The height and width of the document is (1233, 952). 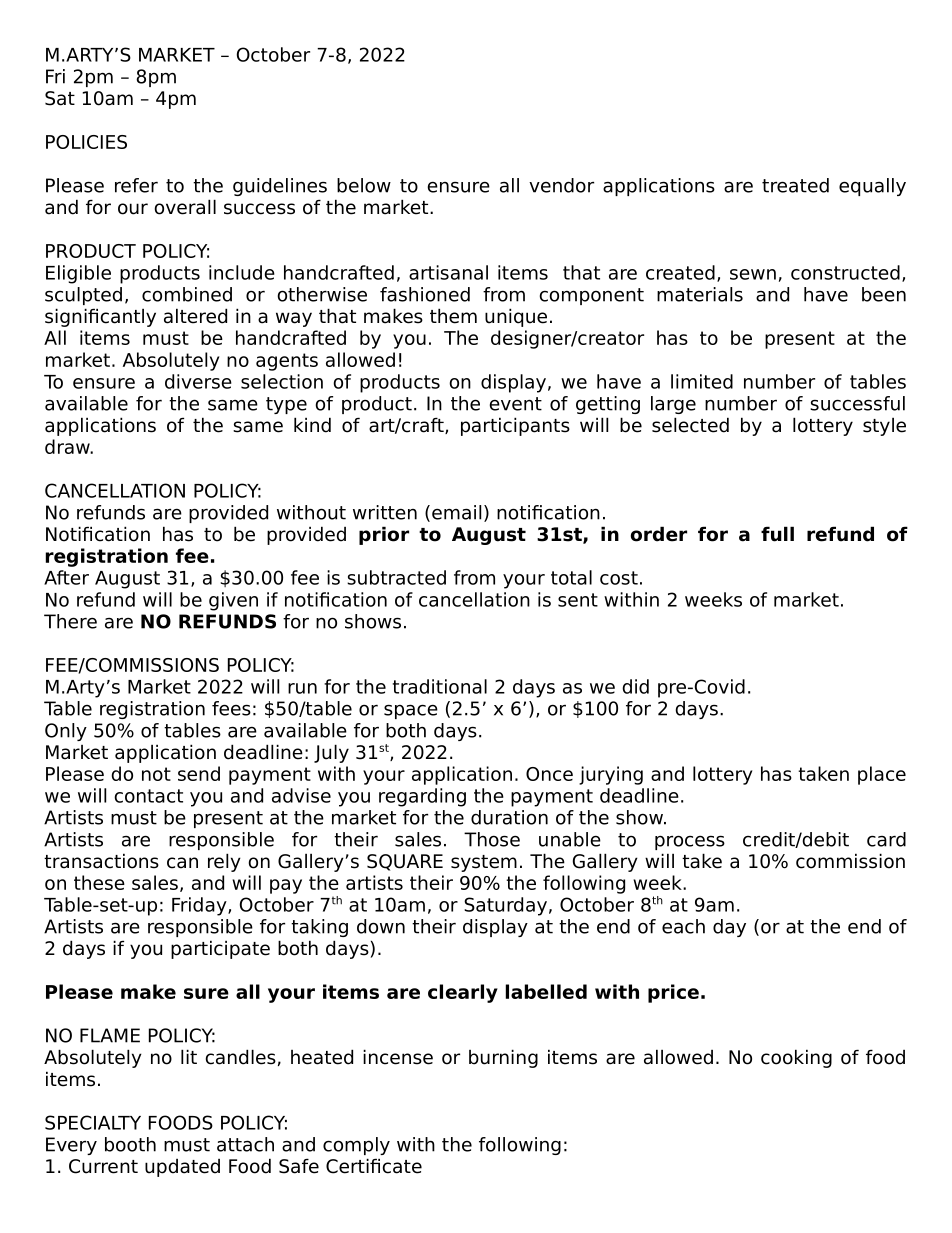 I want to click on did, so click(x=635, y=686).
